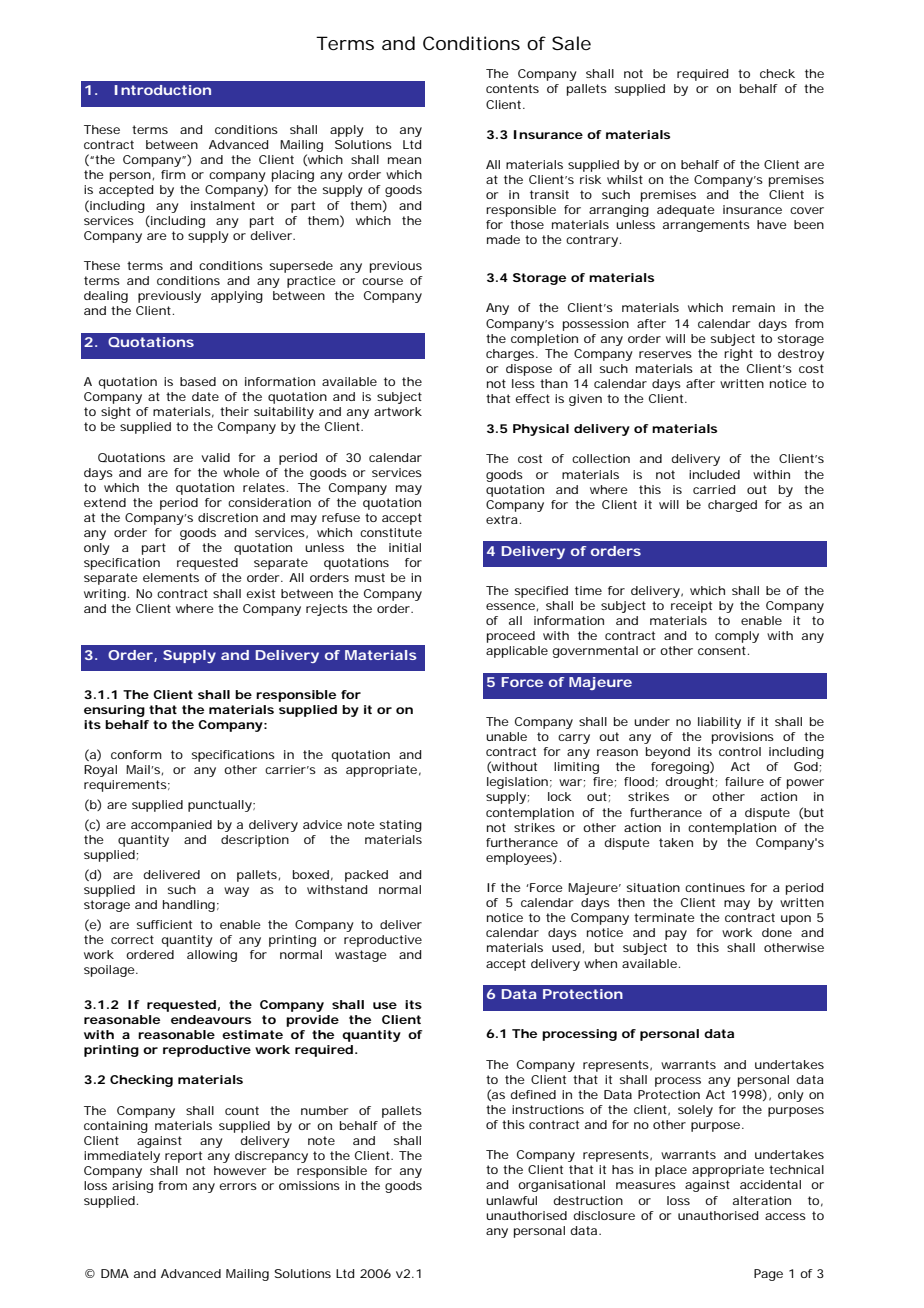 This image has width=924, height=1308. Describe the element at coordinates (511, 637) in the image. I see `proceed` at that location.
